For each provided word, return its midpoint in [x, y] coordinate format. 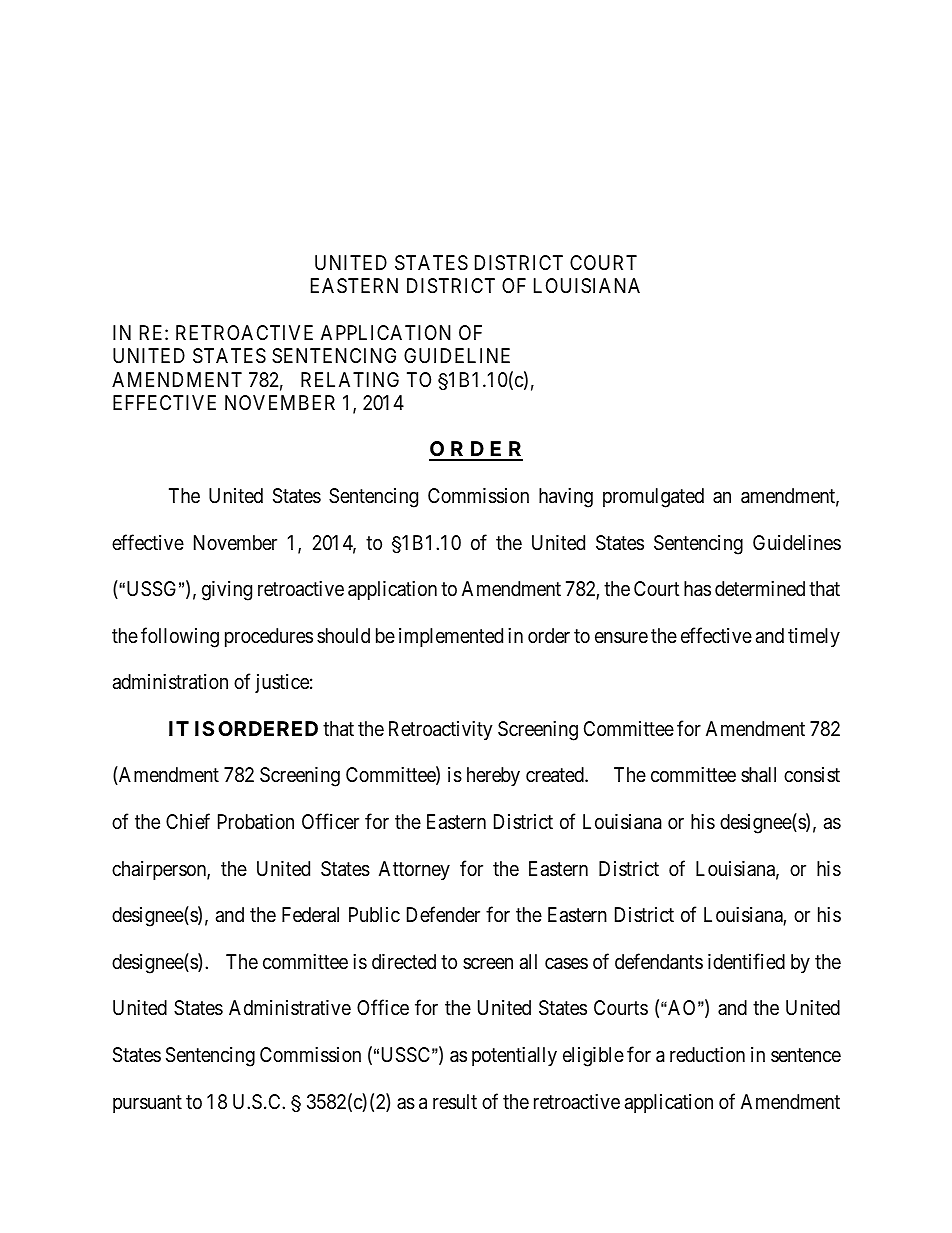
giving [227, 591]
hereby [493, 776]
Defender [443, 914]
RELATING [350, 379]
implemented [451, 637]
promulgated [653, 498]
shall [758, 775]
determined [760, 588]
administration [170, 682]
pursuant [147, 1104]
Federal [310, 915]
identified [746, 961]
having [566, 498]
